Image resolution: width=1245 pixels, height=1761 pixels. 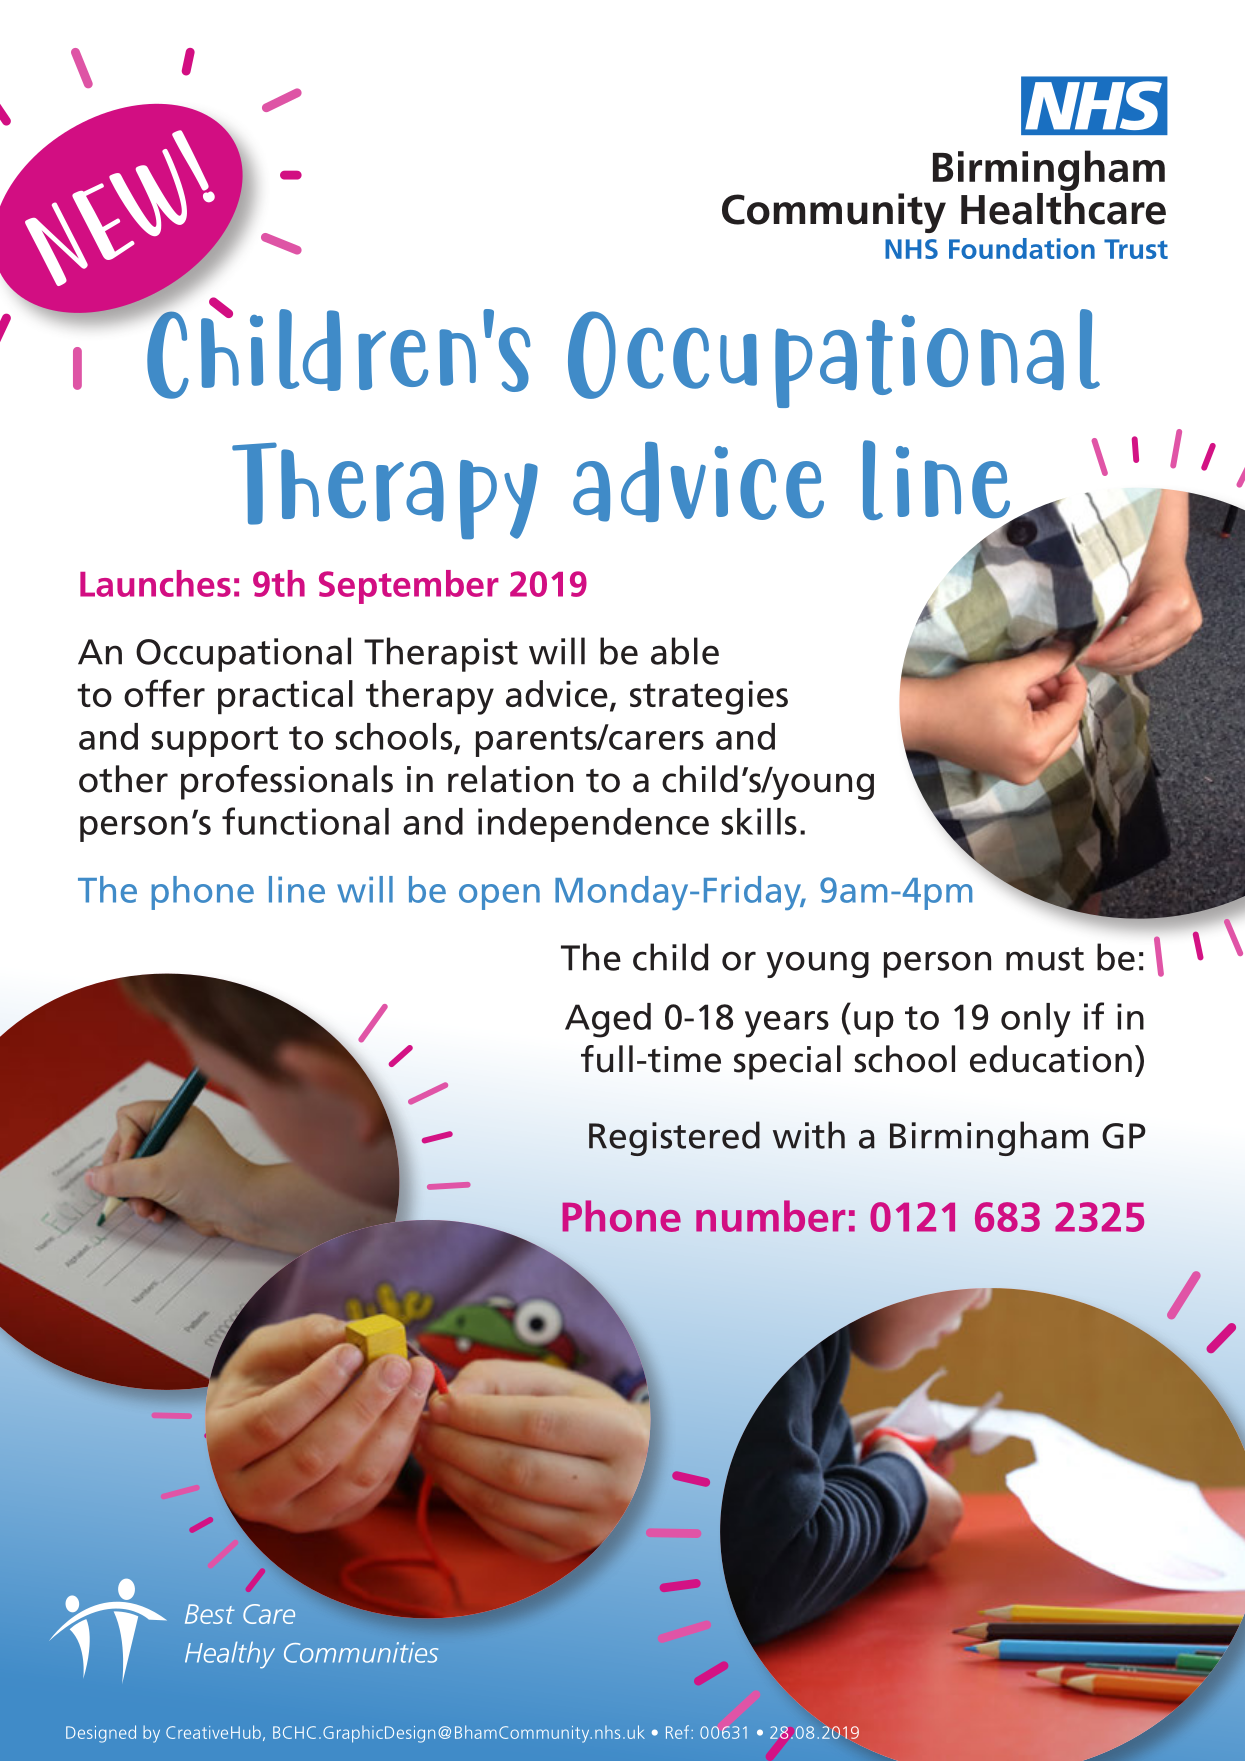 What do you see at coordinates (1022, 248) in the screenshot?
I see `Foundation` at bounding box center [1022, 248].
